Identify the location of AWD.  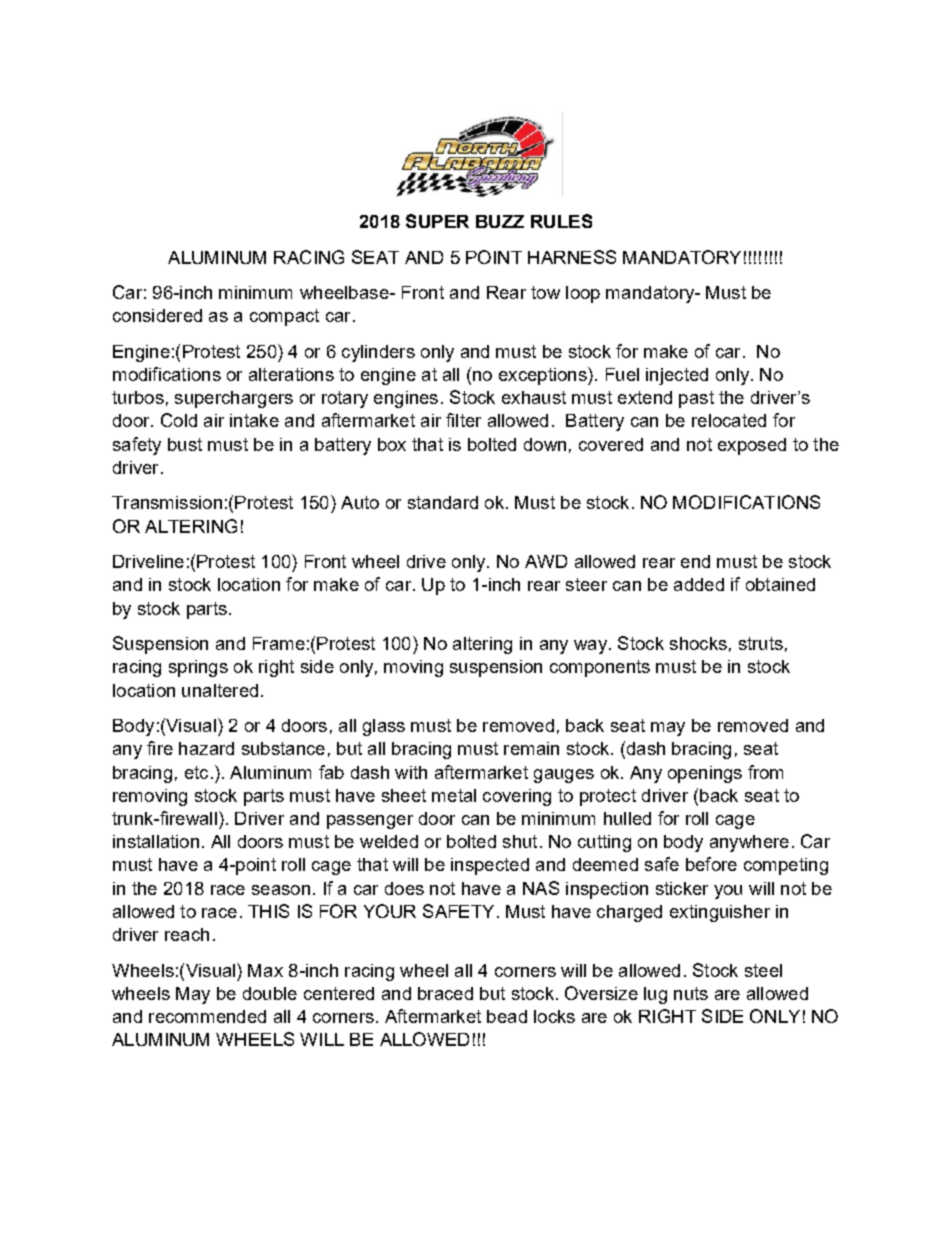
(546, 561).
